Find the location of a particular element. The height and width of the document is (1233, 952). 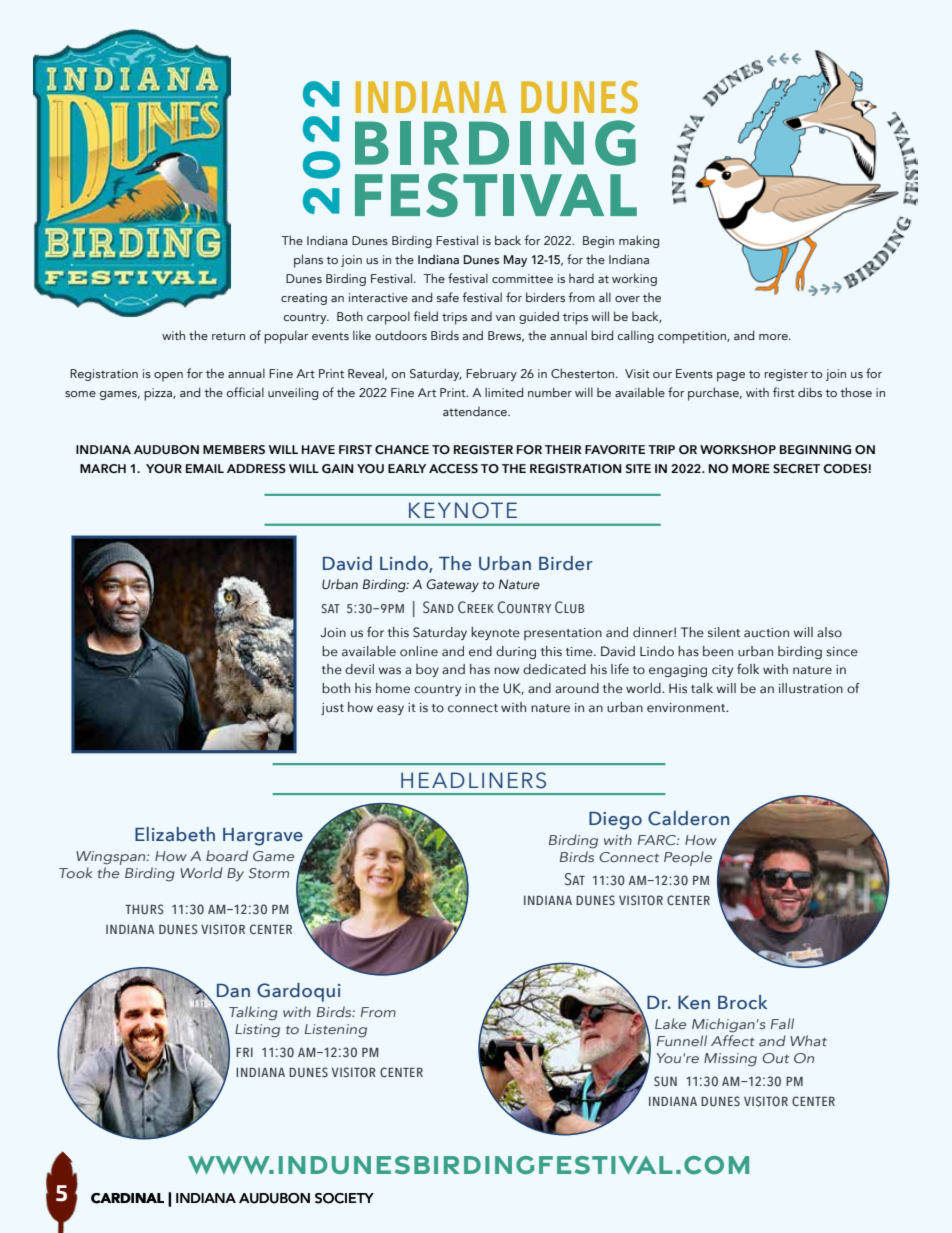

Listening is located at coordinates (336, 1031).
